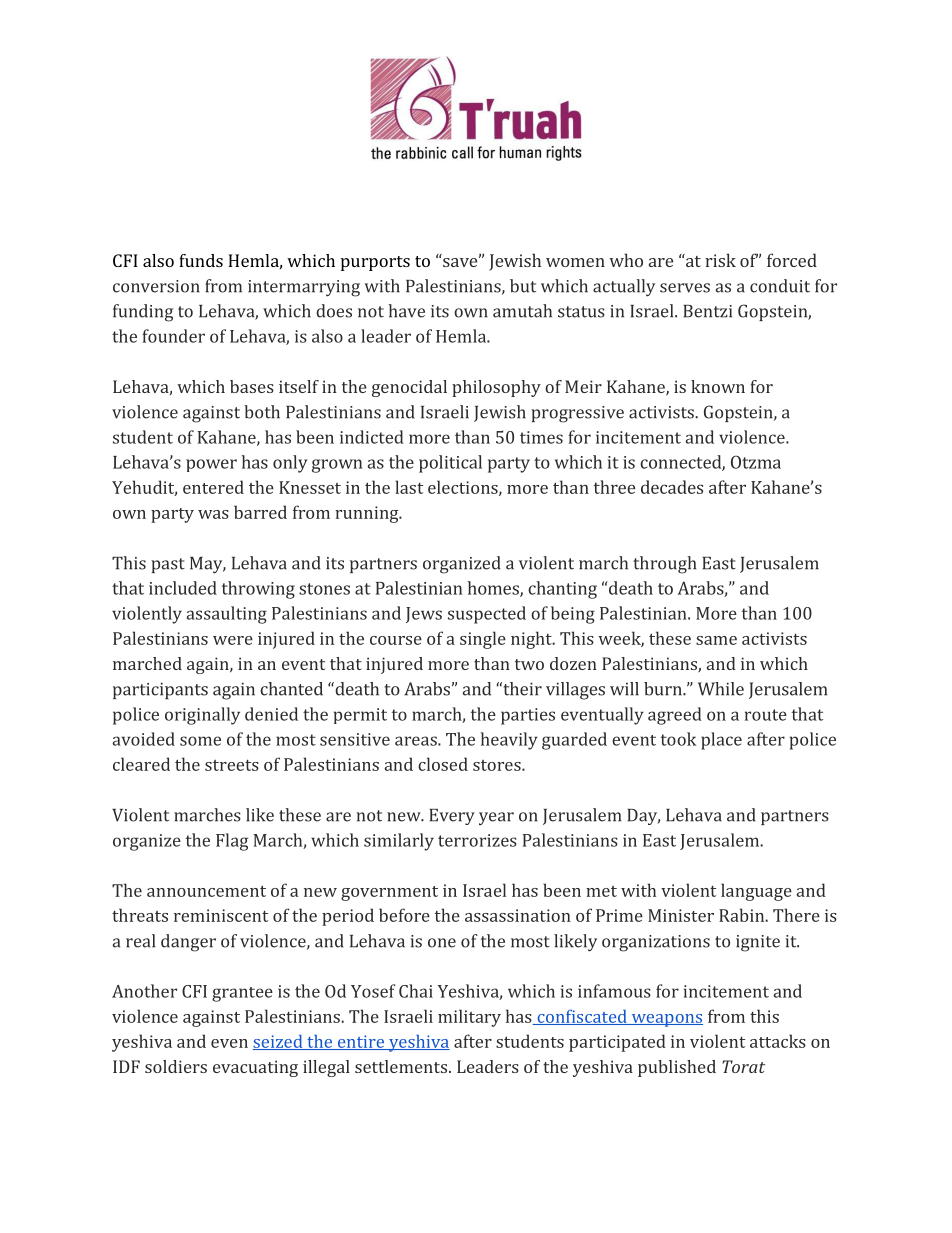 This screenshot has width=952, height=1233. What do you see at coordinates (718, 386) in the screenshot?
I see `known` at bounding box center [718, 386].
